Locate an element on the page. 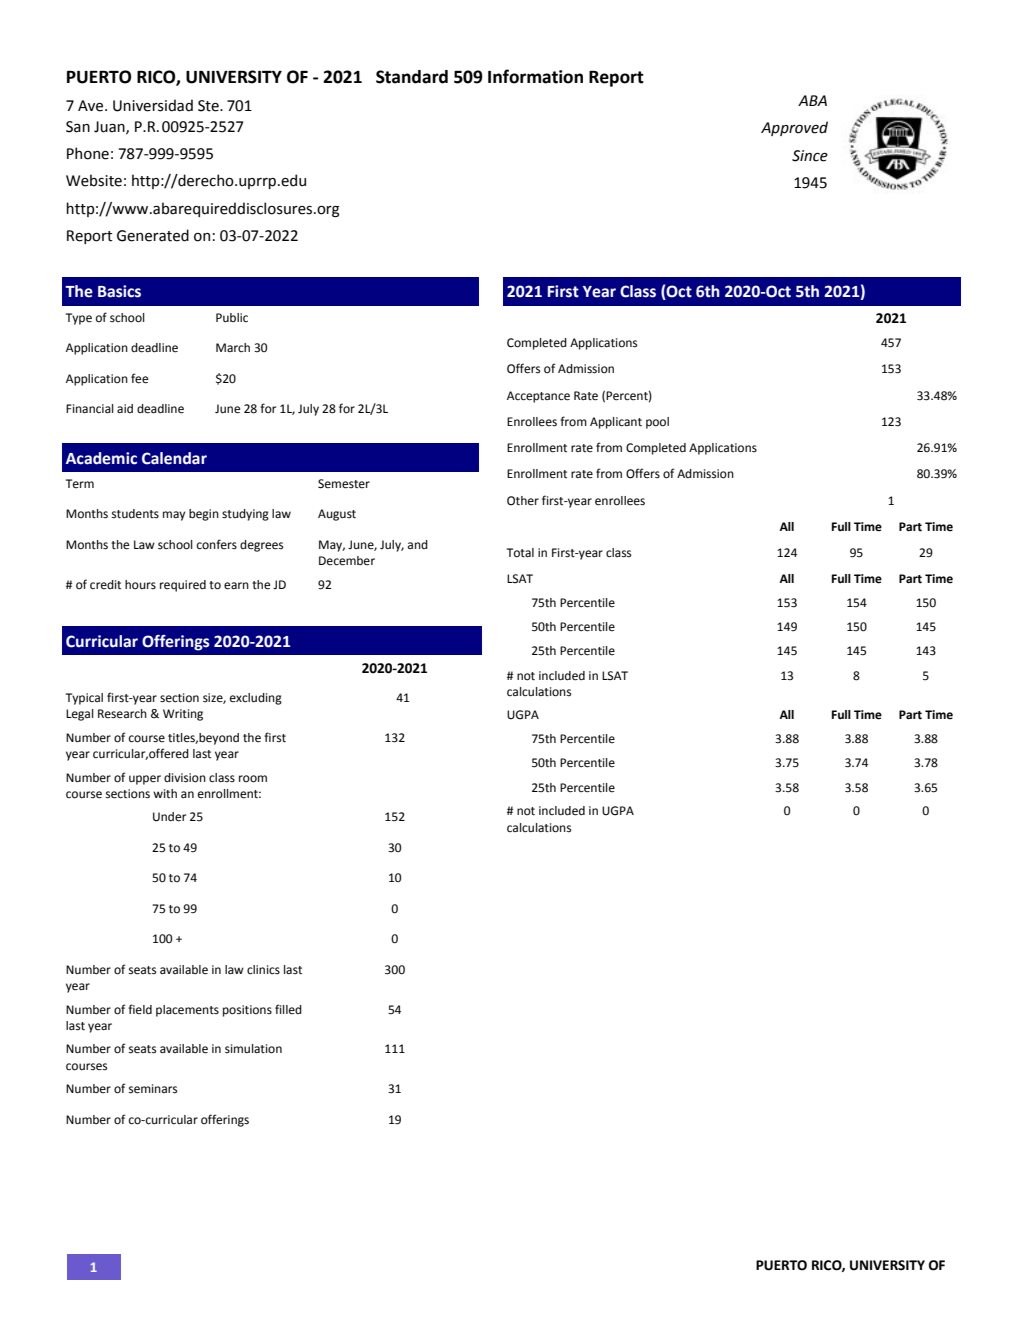 The width and height of the document is (1035, 1340). fee is located at coordinates (139, 378).
